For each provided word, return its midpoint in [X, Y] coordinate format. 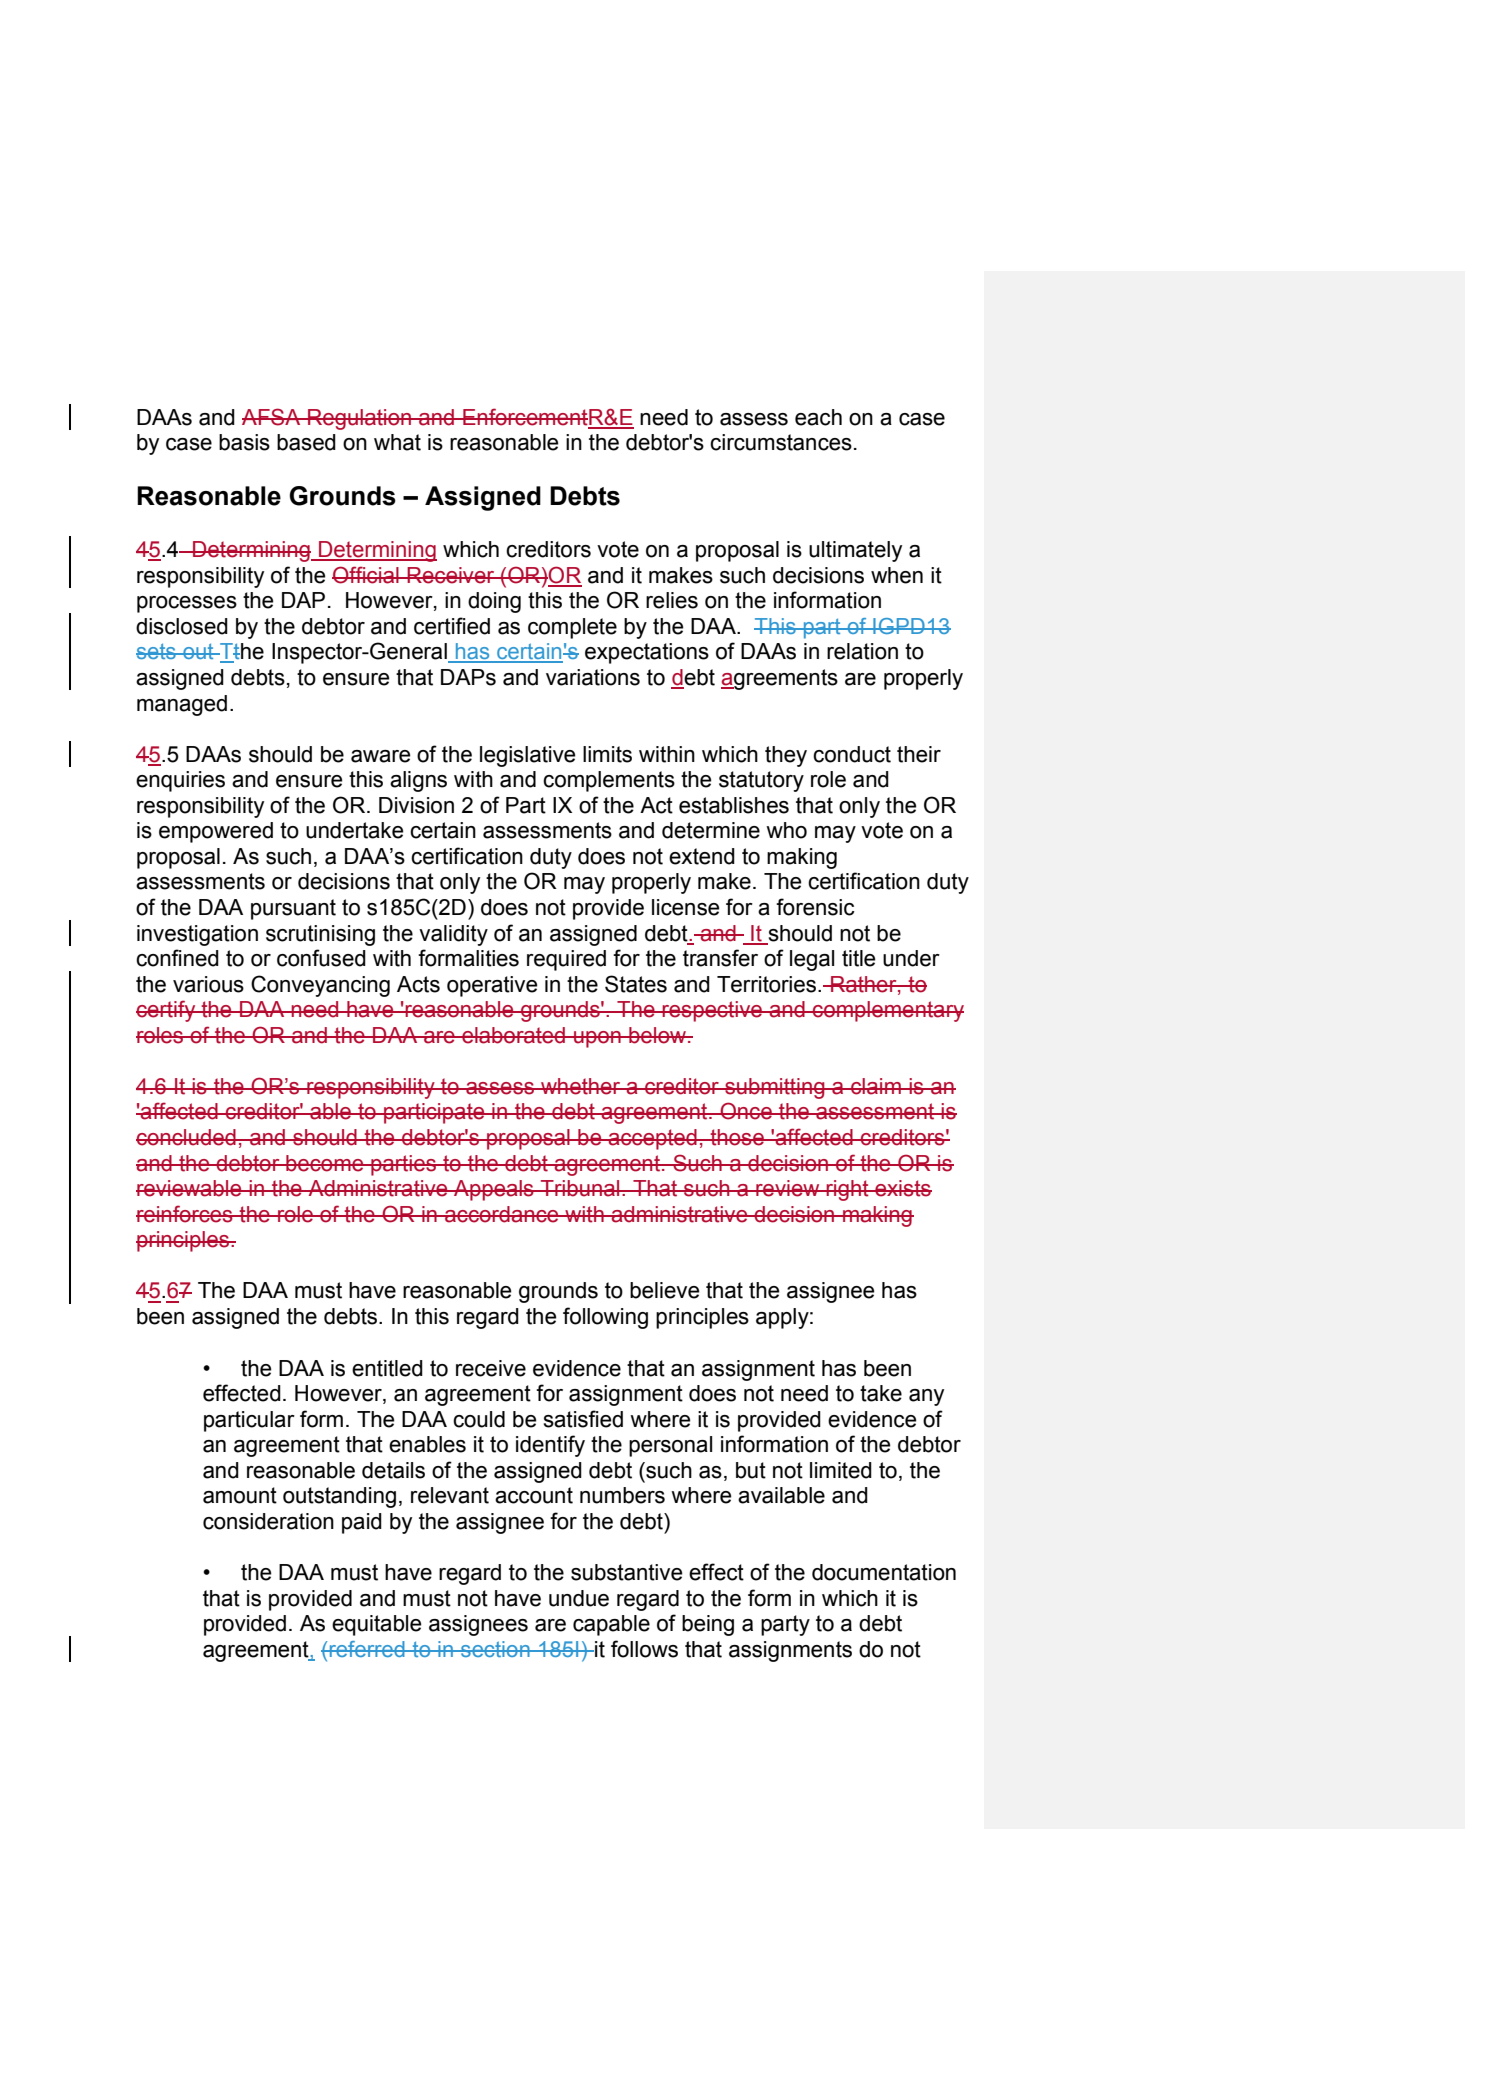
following [605, 1318]
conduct [852, 754]
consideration [268, 1521]
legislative [528, 756]
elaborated [513, 1035]
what [397, 442]
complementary [887, 1011]
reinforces [185, 1214]
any [926, 1397]
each [818, 417]
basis [244, 442]
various [208, 984]
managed [182, 705]
